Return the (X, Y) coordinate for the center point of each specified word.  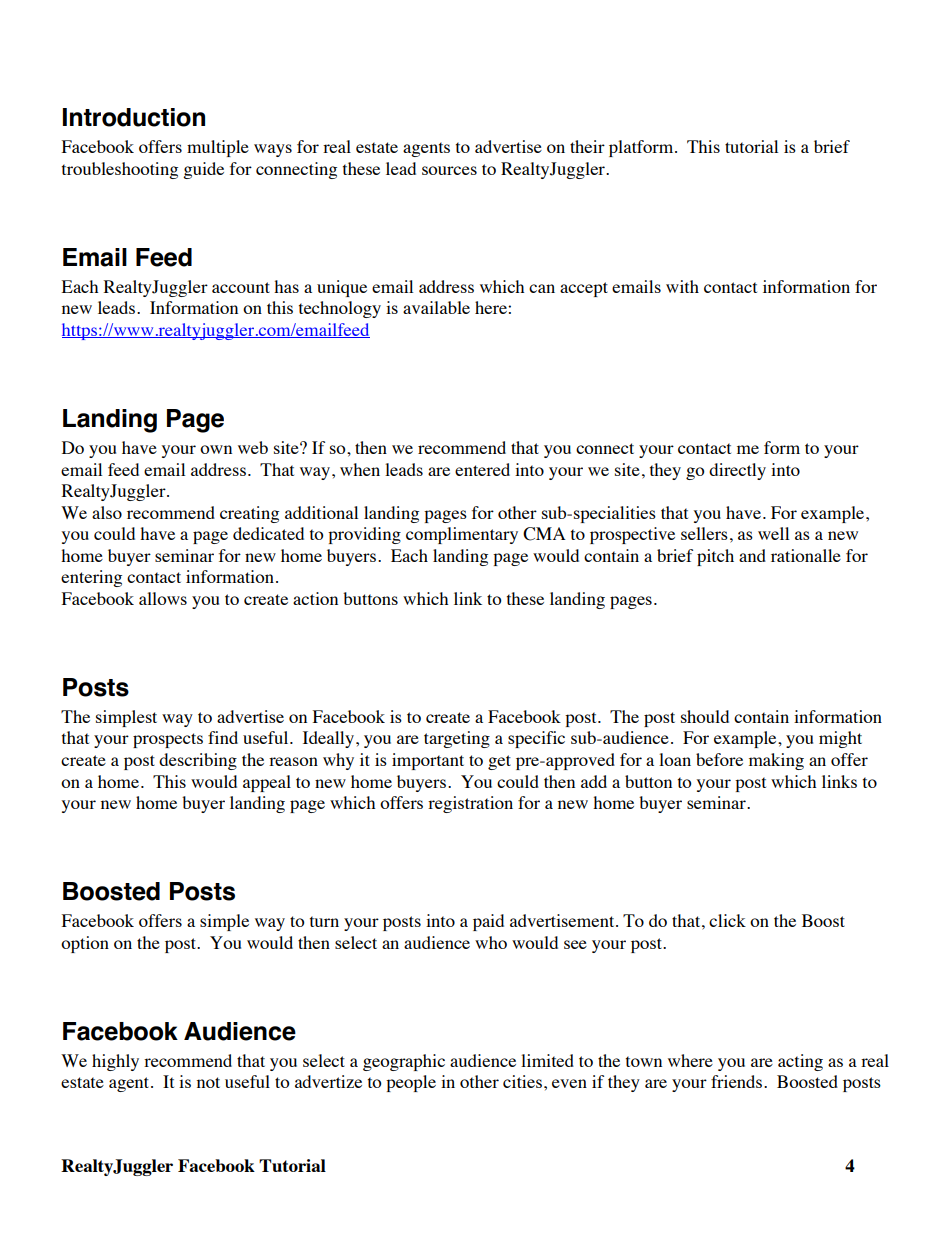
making (776, 761)
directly (737, 471)
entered (482, 469)
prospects (168, 740)
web (253, 447)
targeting (457, 739)
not (208, 1082)
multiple (218, 148)
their (587, 146)
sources (449, 170)
